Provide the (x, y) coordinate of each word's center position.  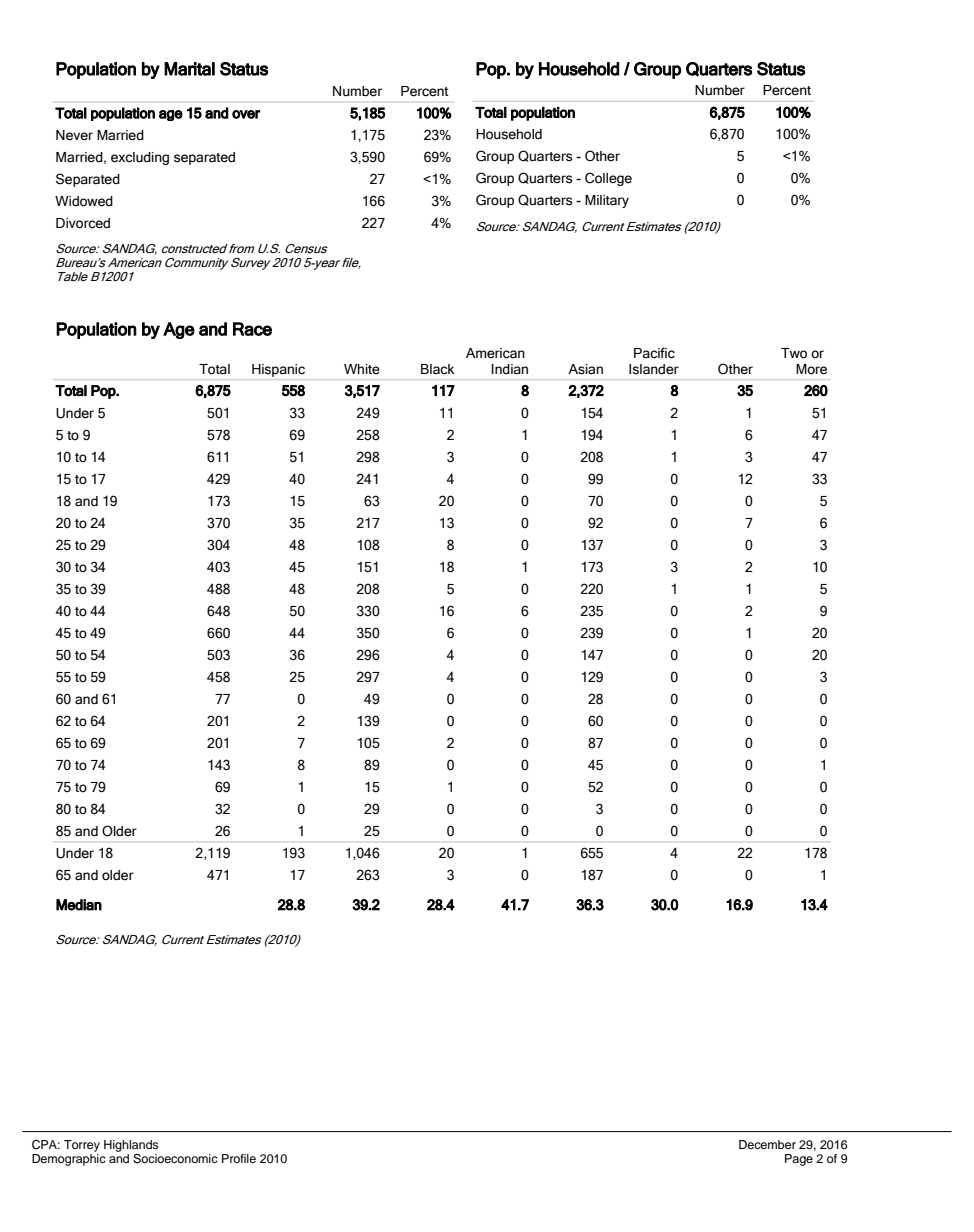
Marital (189, 69)
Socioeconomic (175, 1159)
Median (79, 905)
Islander (654, 369)
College (608, 179)
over (246, 114)
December (767, 1144)
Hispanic (278, 370)
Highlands (131, 1146)
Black (437, 369)
